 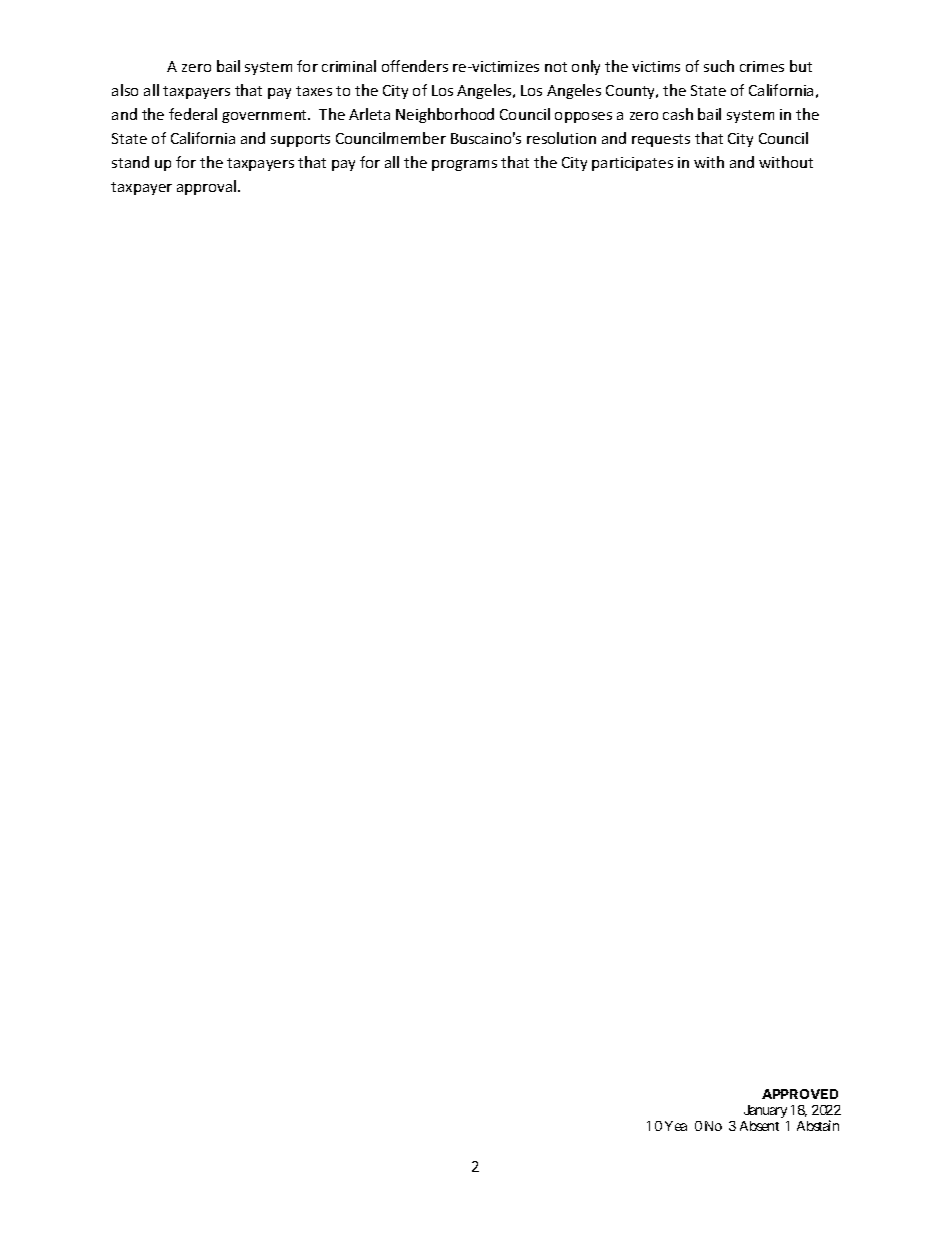 What do you see at coordinates (676, 1126) in the screenshot?
I see `Yea` at bounding box center [676, 1126].
